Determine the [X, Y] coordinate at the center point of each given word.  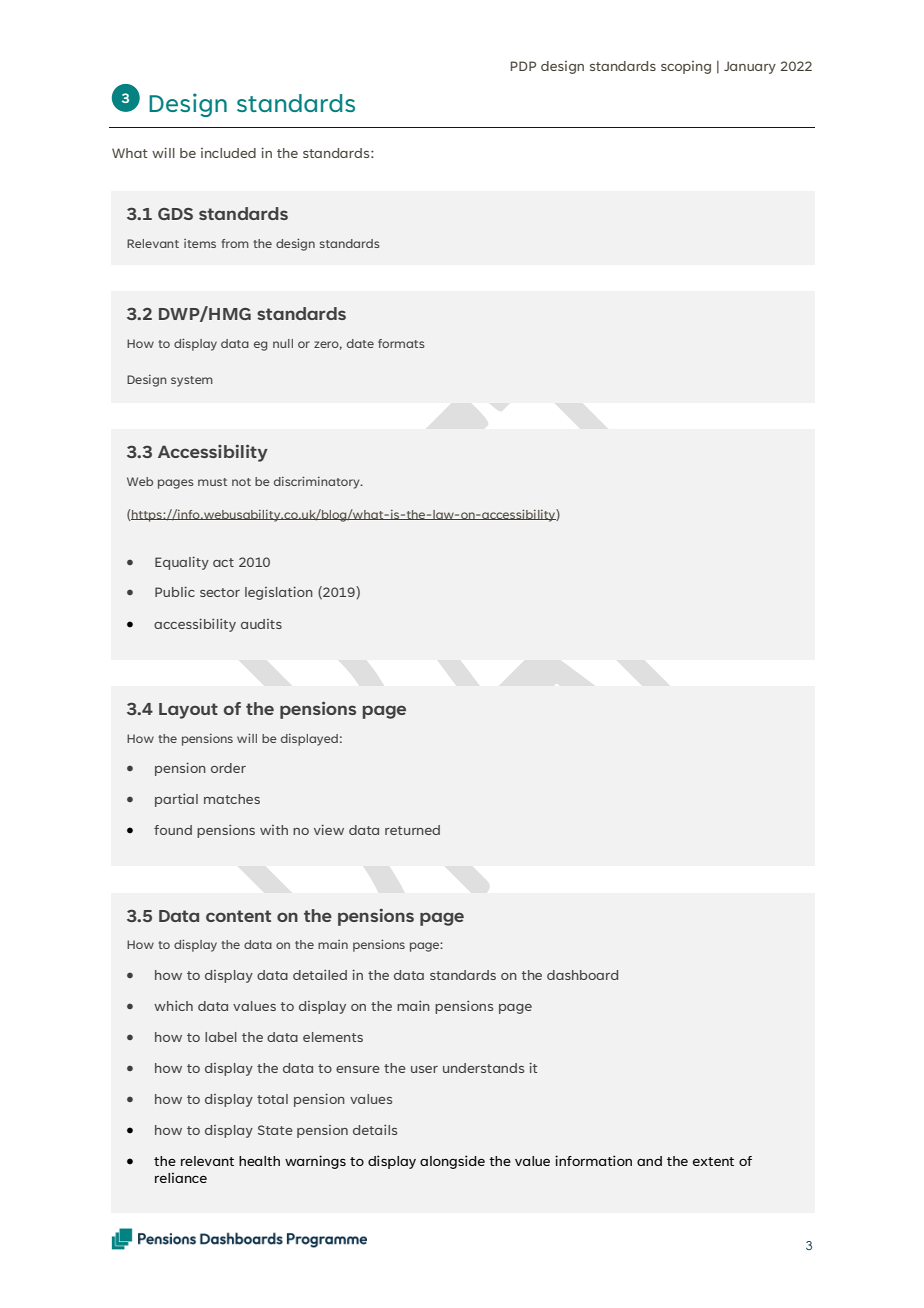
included [228, 153]
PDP [523, 66]
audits [261, 624]
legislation [279, 593]
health [259, 1161]
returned [412, 830]
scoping [686, 67]
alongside [452, 1162]
